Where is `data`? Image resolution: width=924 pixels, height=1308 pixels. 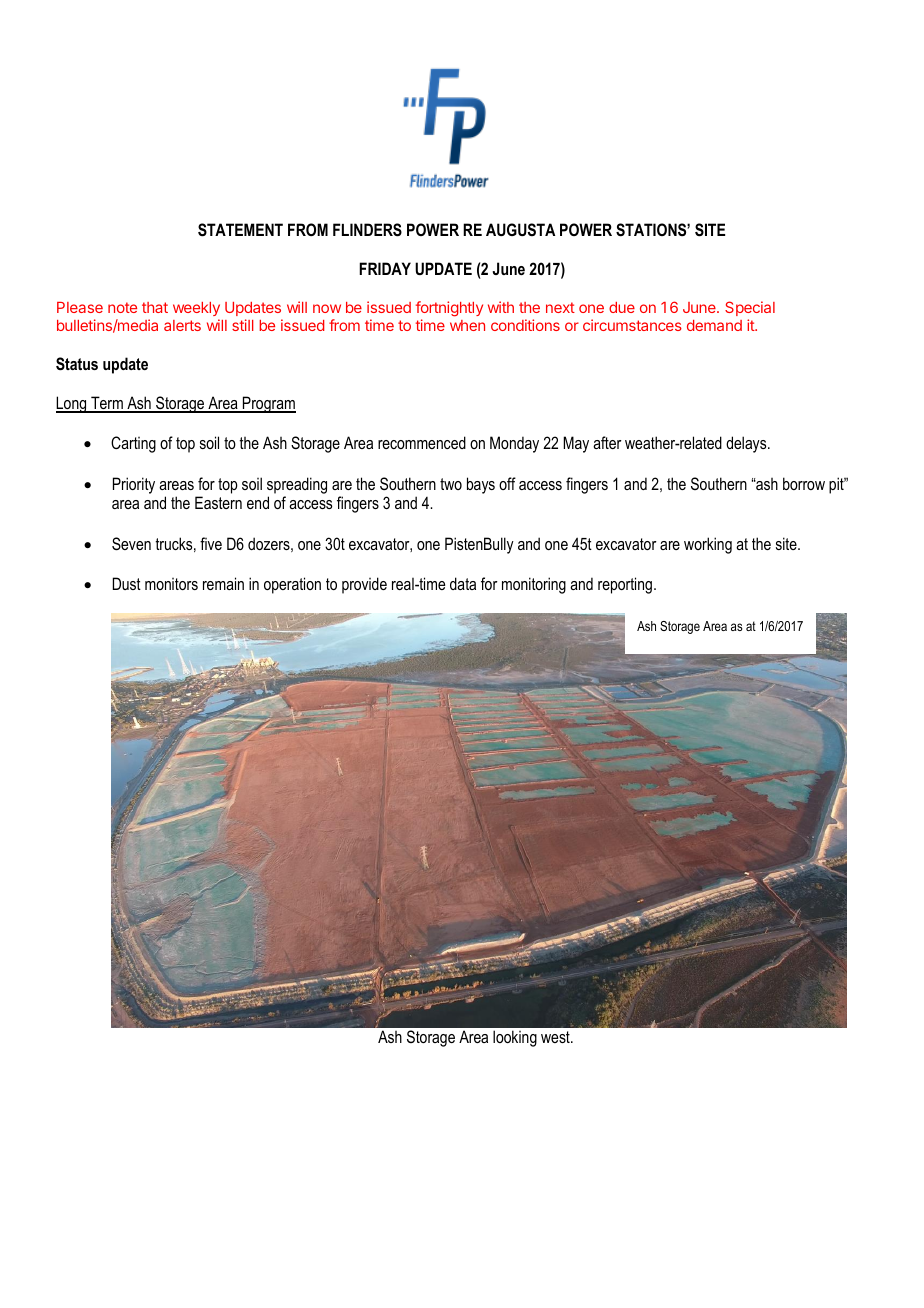
data is located at coordinates (463, 583).
